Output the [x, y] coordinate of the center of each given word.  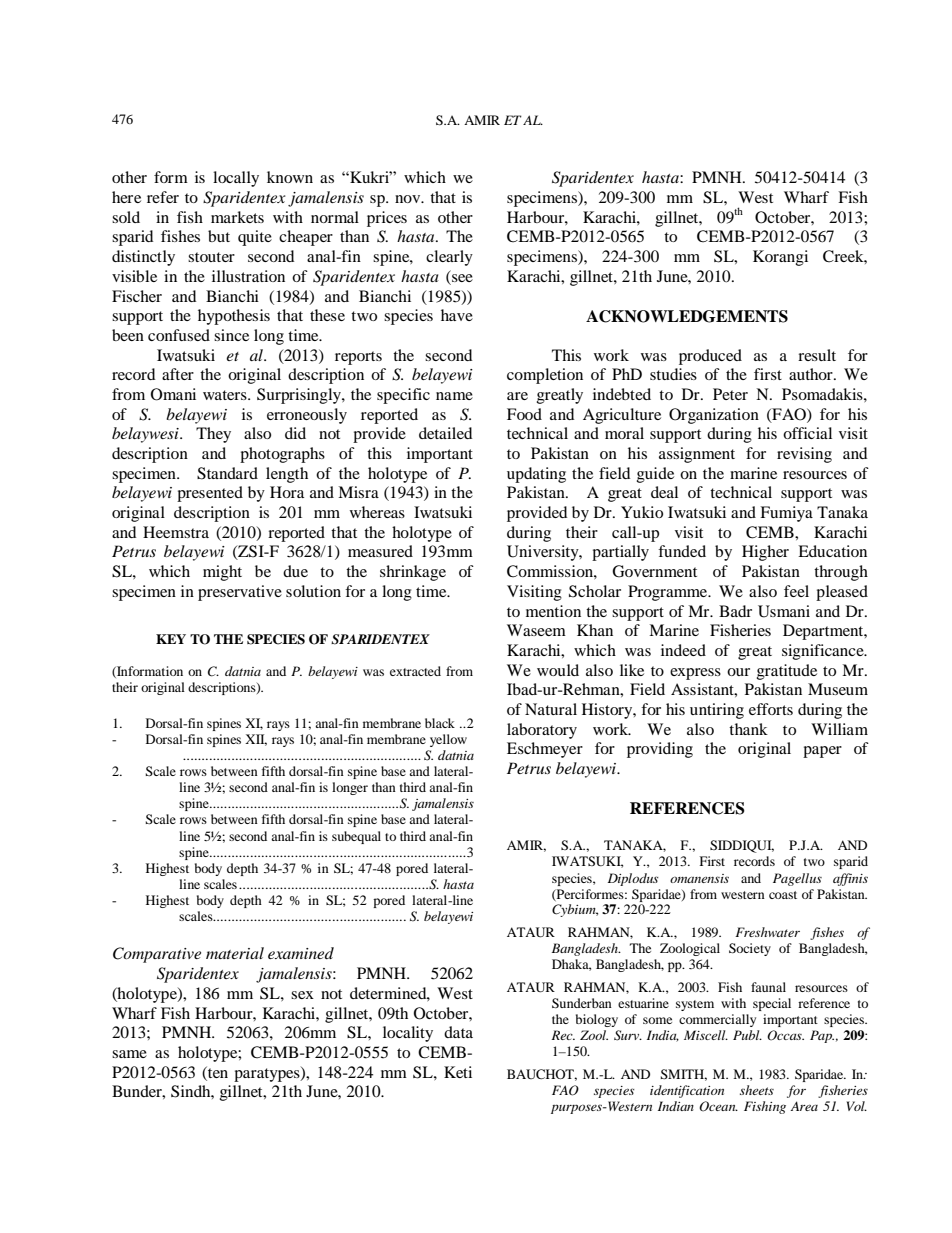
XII [256, 740]
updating [536, 475]
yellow [448, 740]
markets [237, 217]
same [129, 1054]
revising [804, 455]
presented [210, 494]
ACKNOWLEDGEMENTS [687, 316]
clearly [449, 258]
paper [822, 752]
